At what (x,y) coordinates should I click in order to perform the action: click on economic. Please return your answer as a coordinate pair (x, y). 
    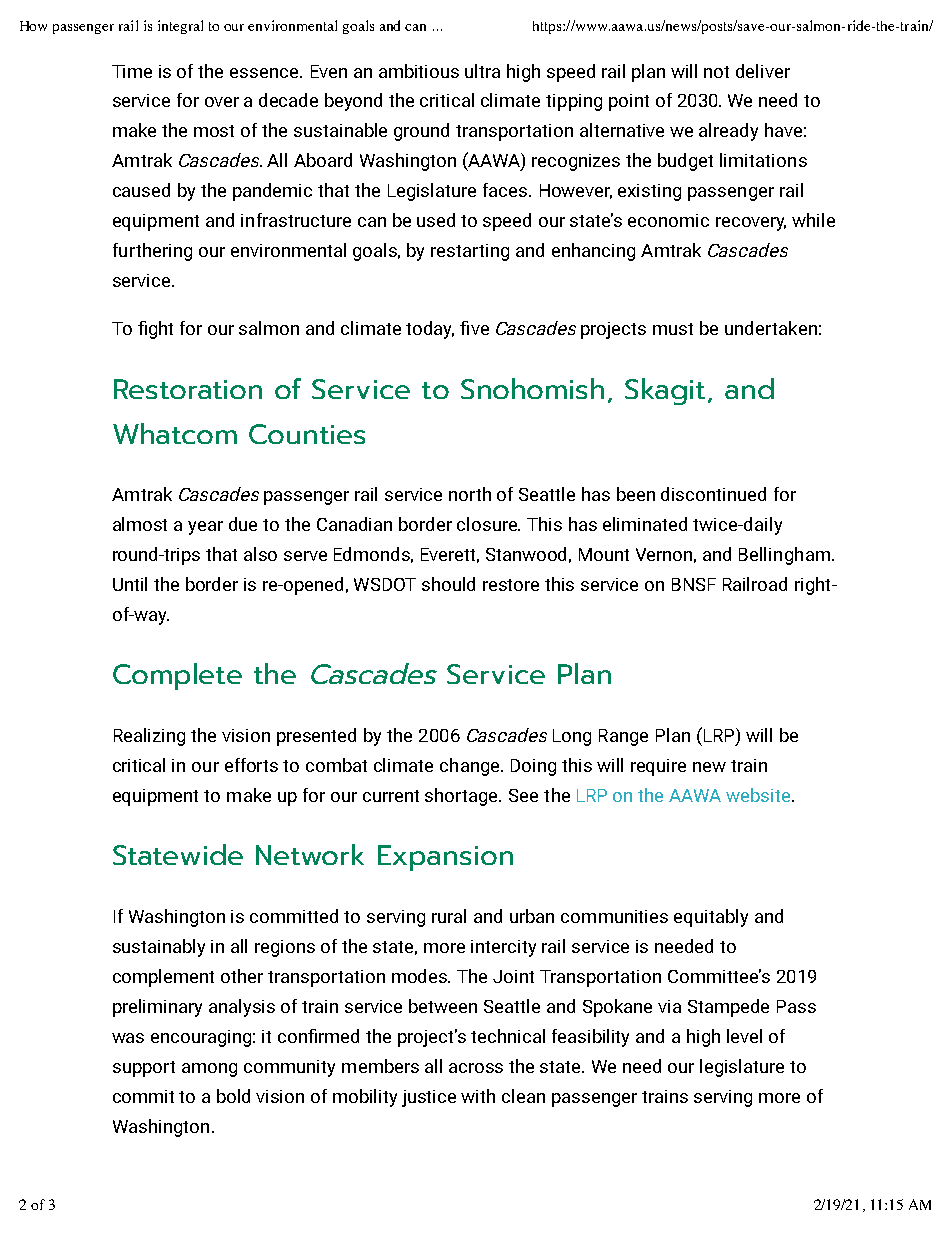
    Looking at the image, I should click on (668, 220).
